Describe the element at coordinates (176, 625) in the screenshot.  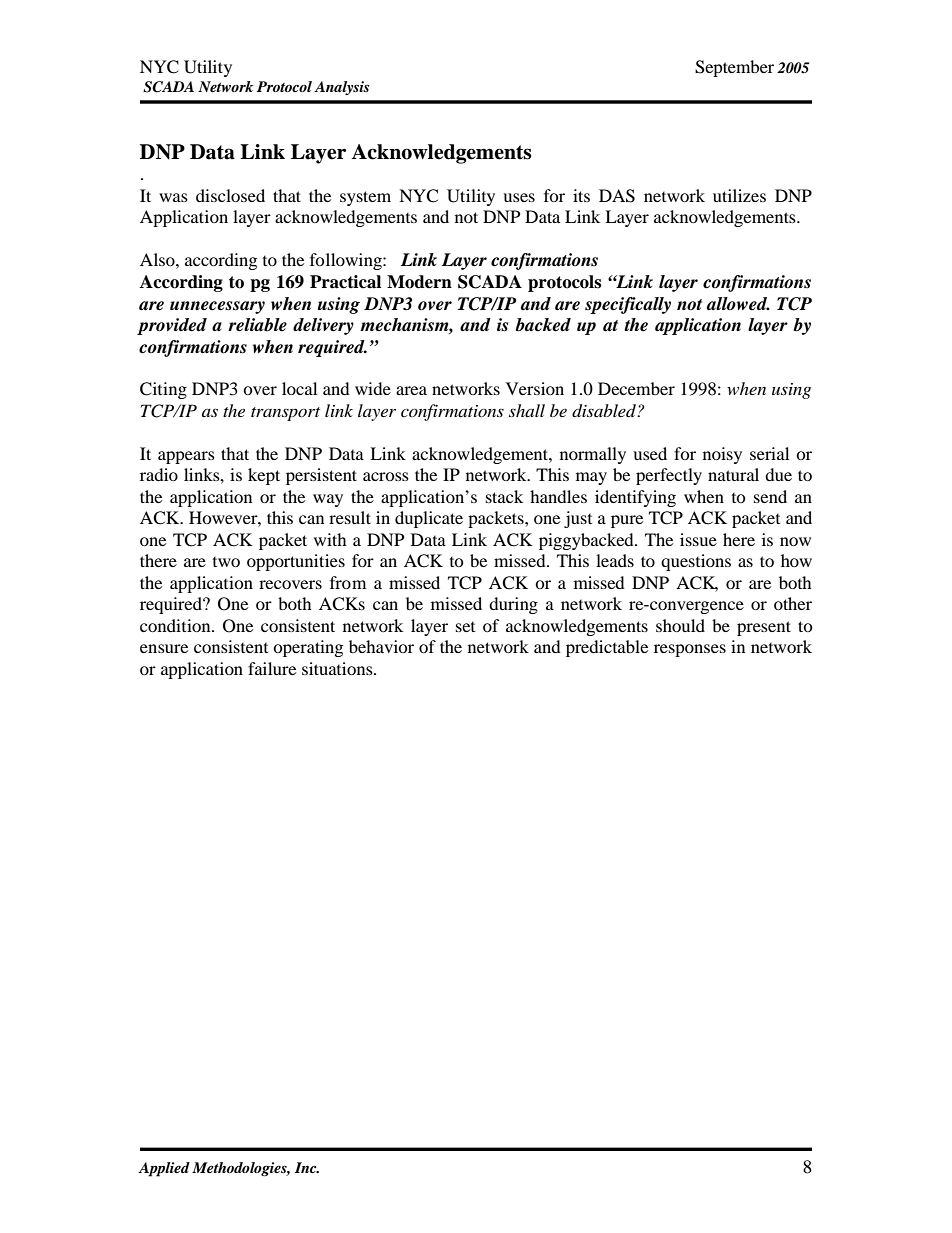
I see `condition` at that location.
